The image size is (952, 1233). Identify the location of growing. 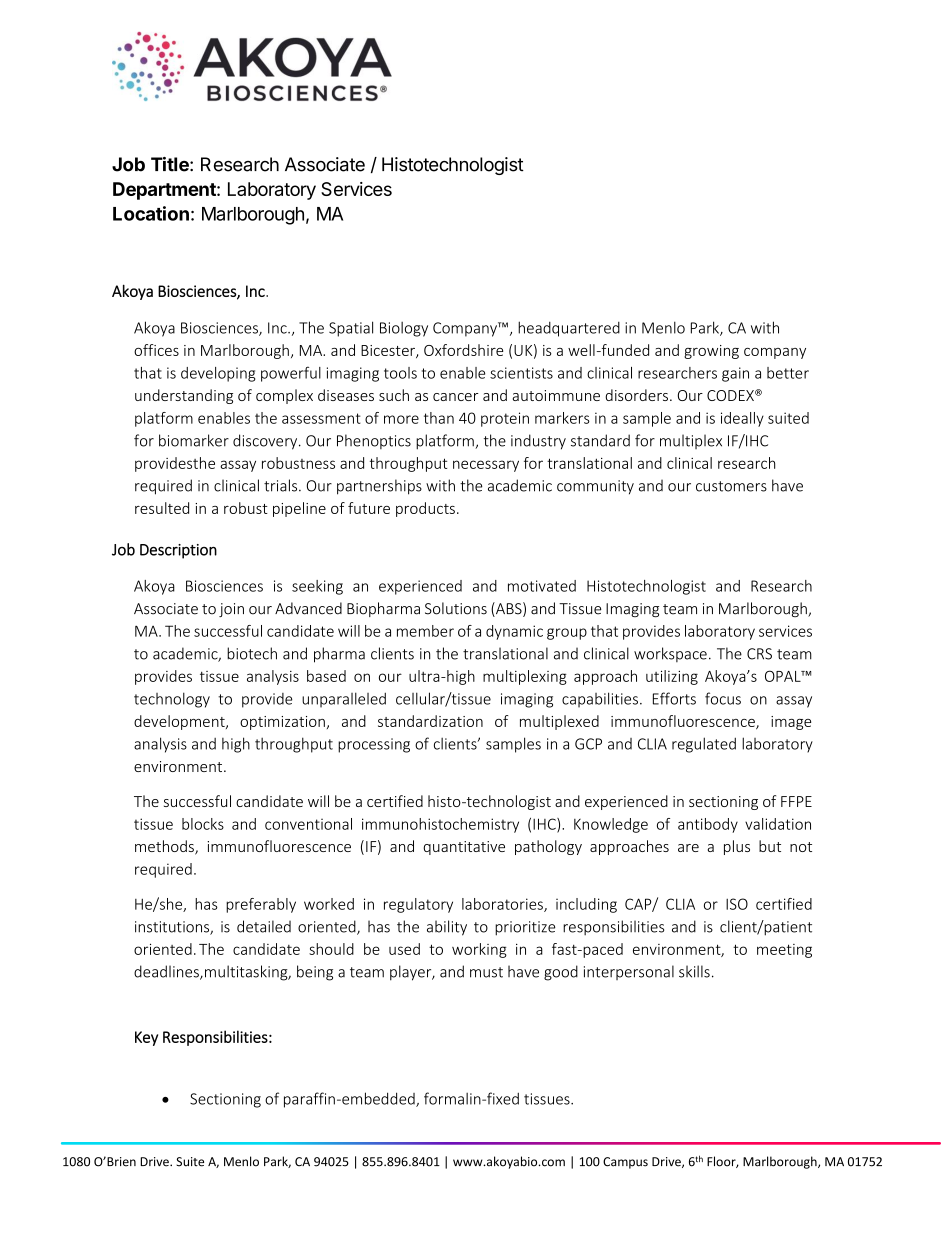
(711, 352).
